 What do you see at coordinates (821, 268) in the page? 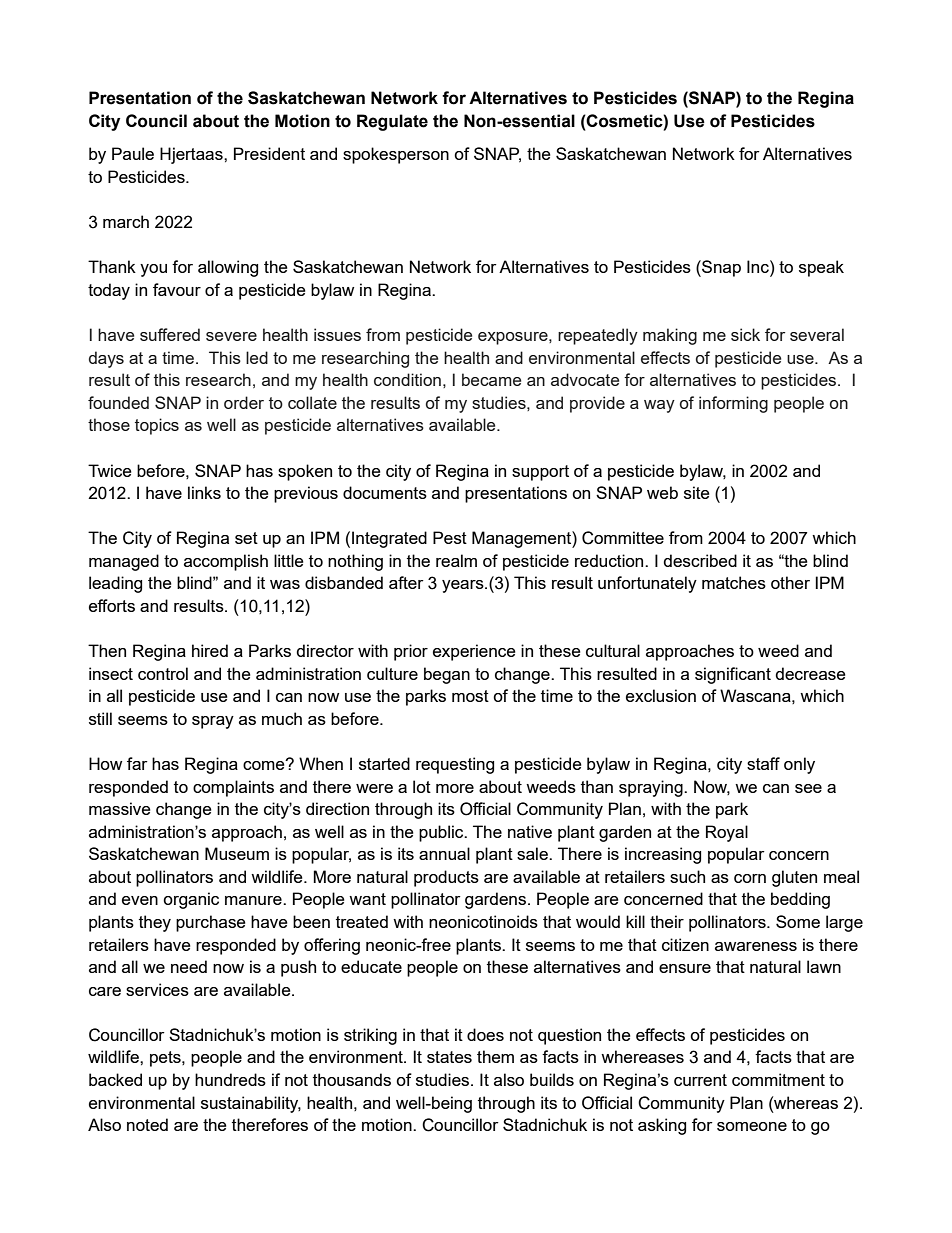
I see `speak` at bounding box center [821, 268].
